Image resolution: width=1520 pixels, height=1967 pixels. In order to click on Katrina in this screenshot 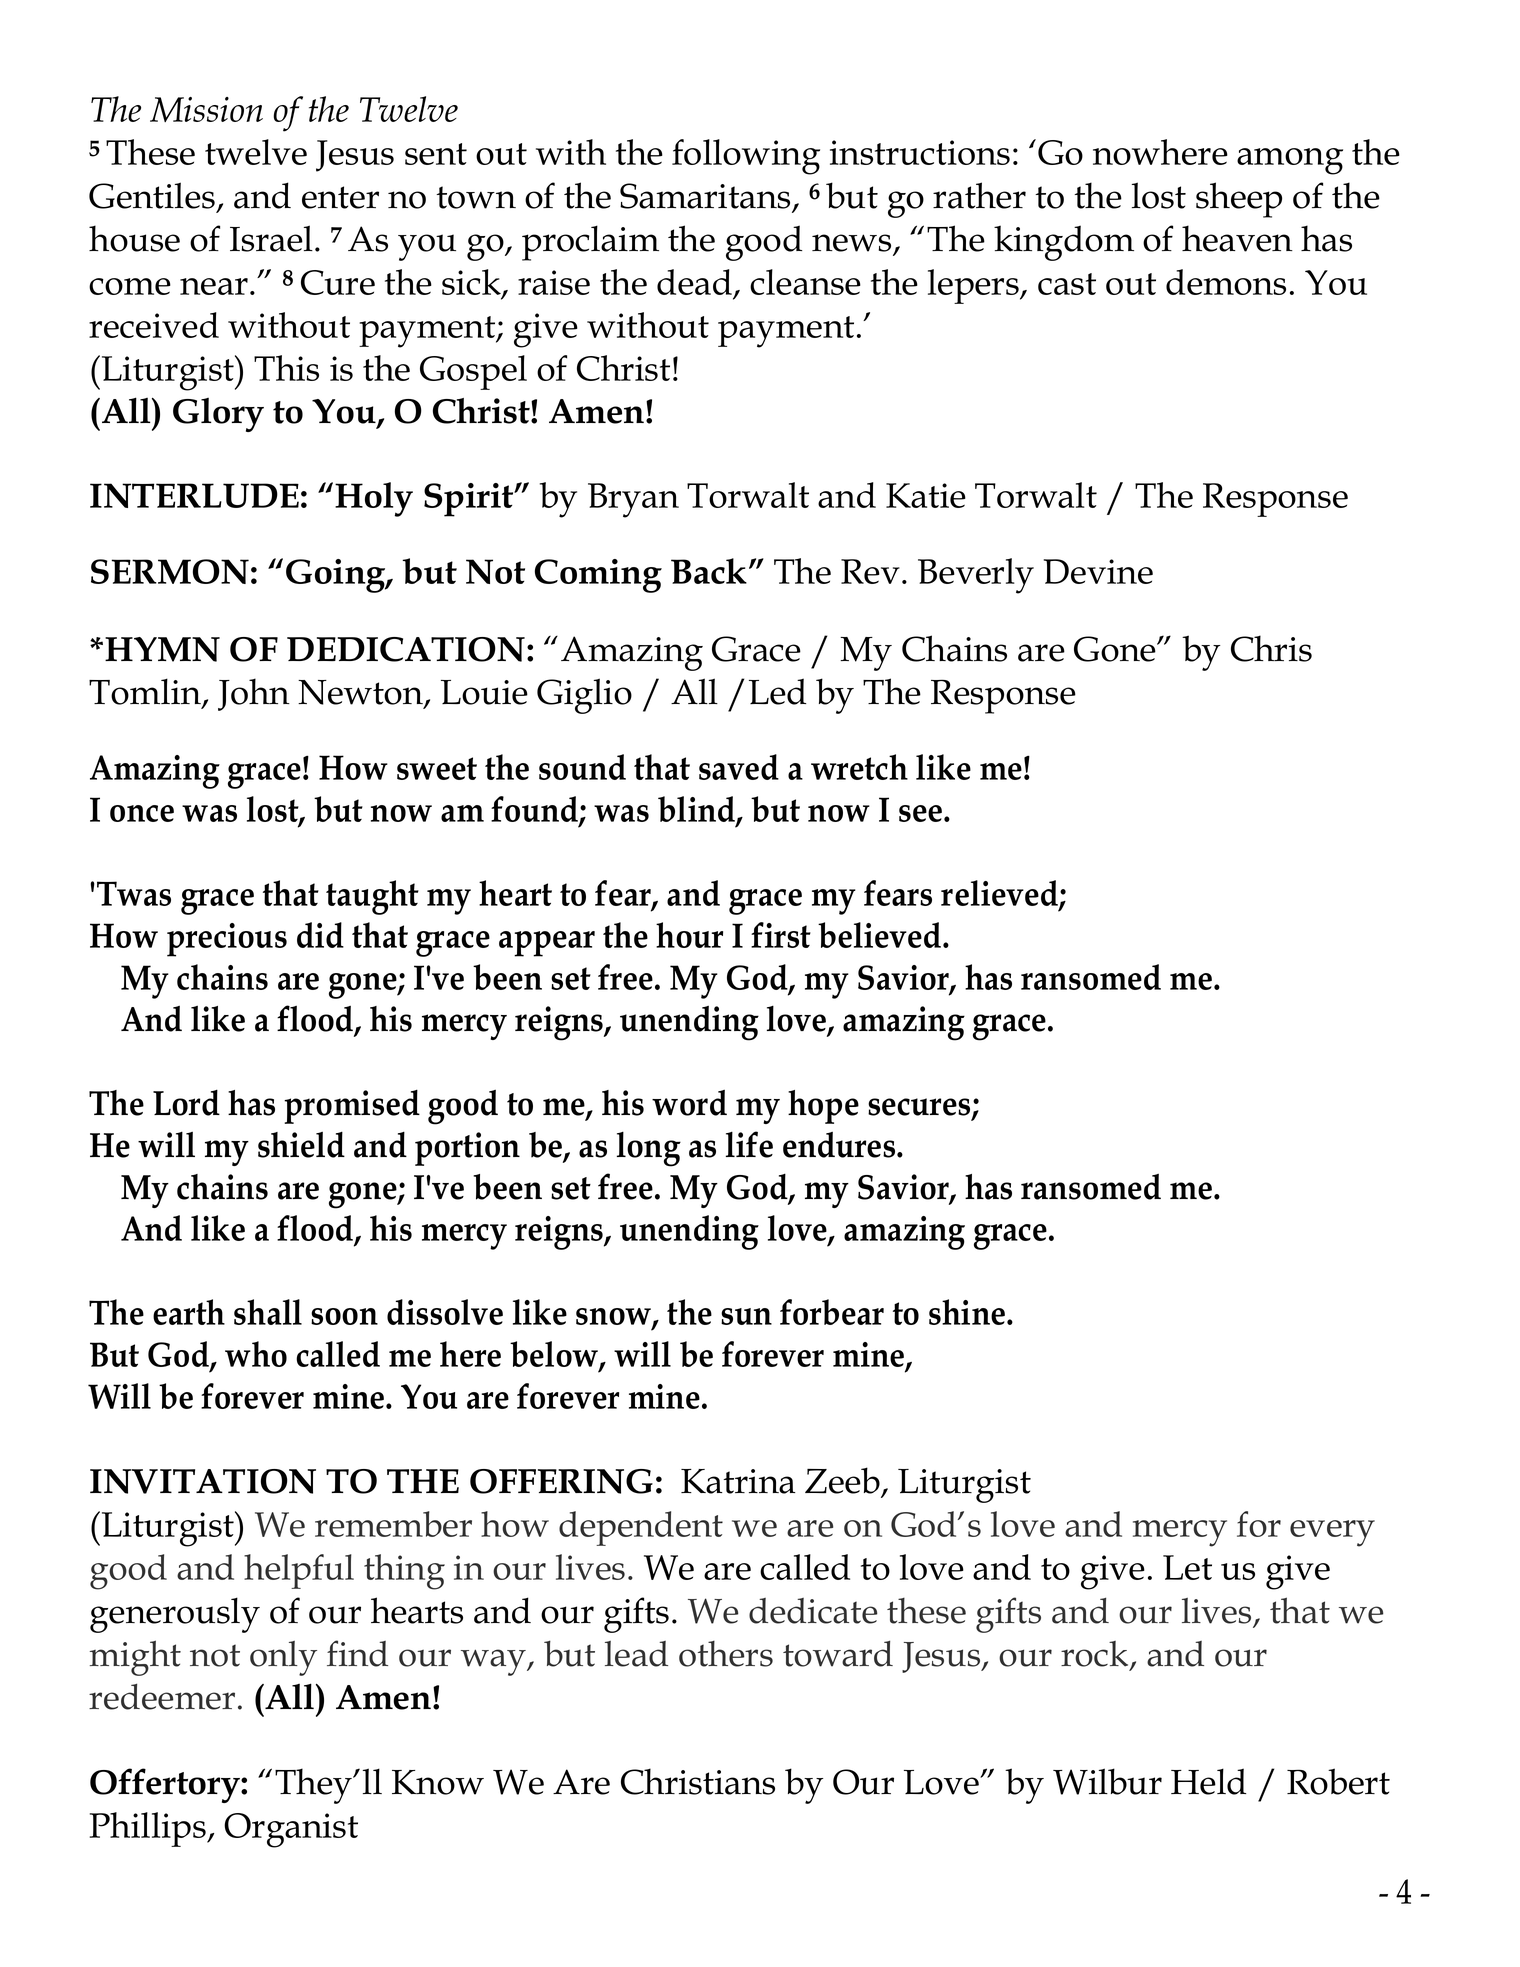, I will do `click(738, 1481)`.
